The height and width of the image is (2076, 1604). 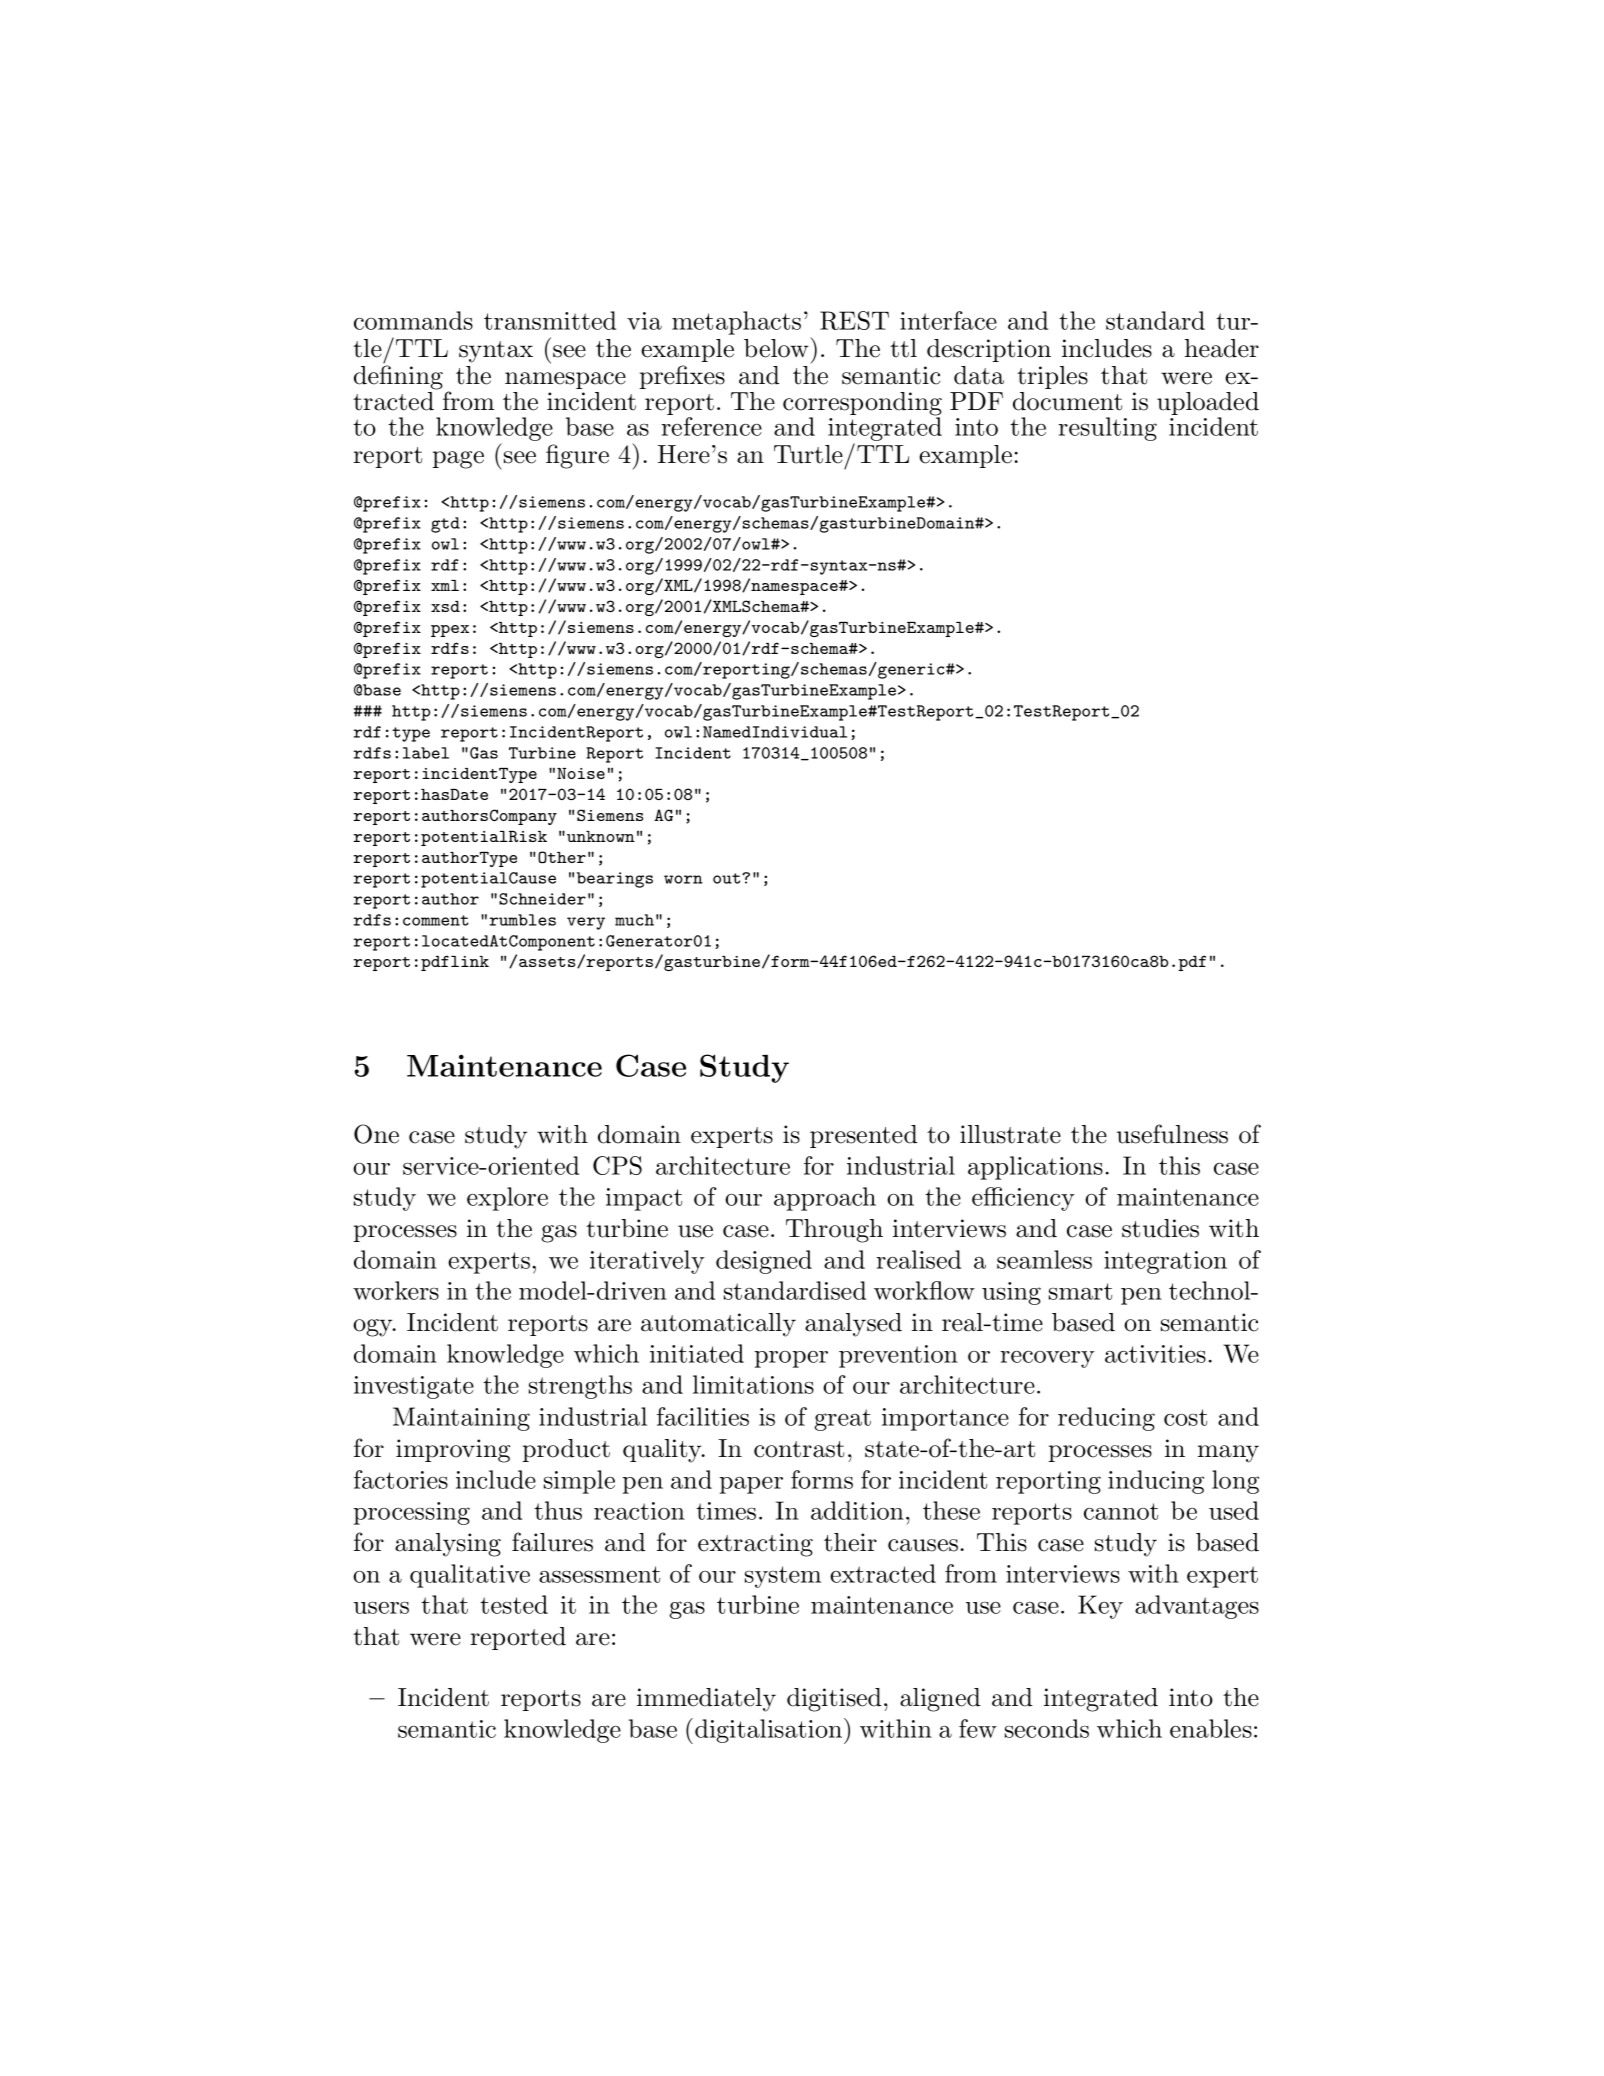 What do you see at coordinates (522, 920) in the image?
I see `rumbles` at bounding box center [522, 920].
